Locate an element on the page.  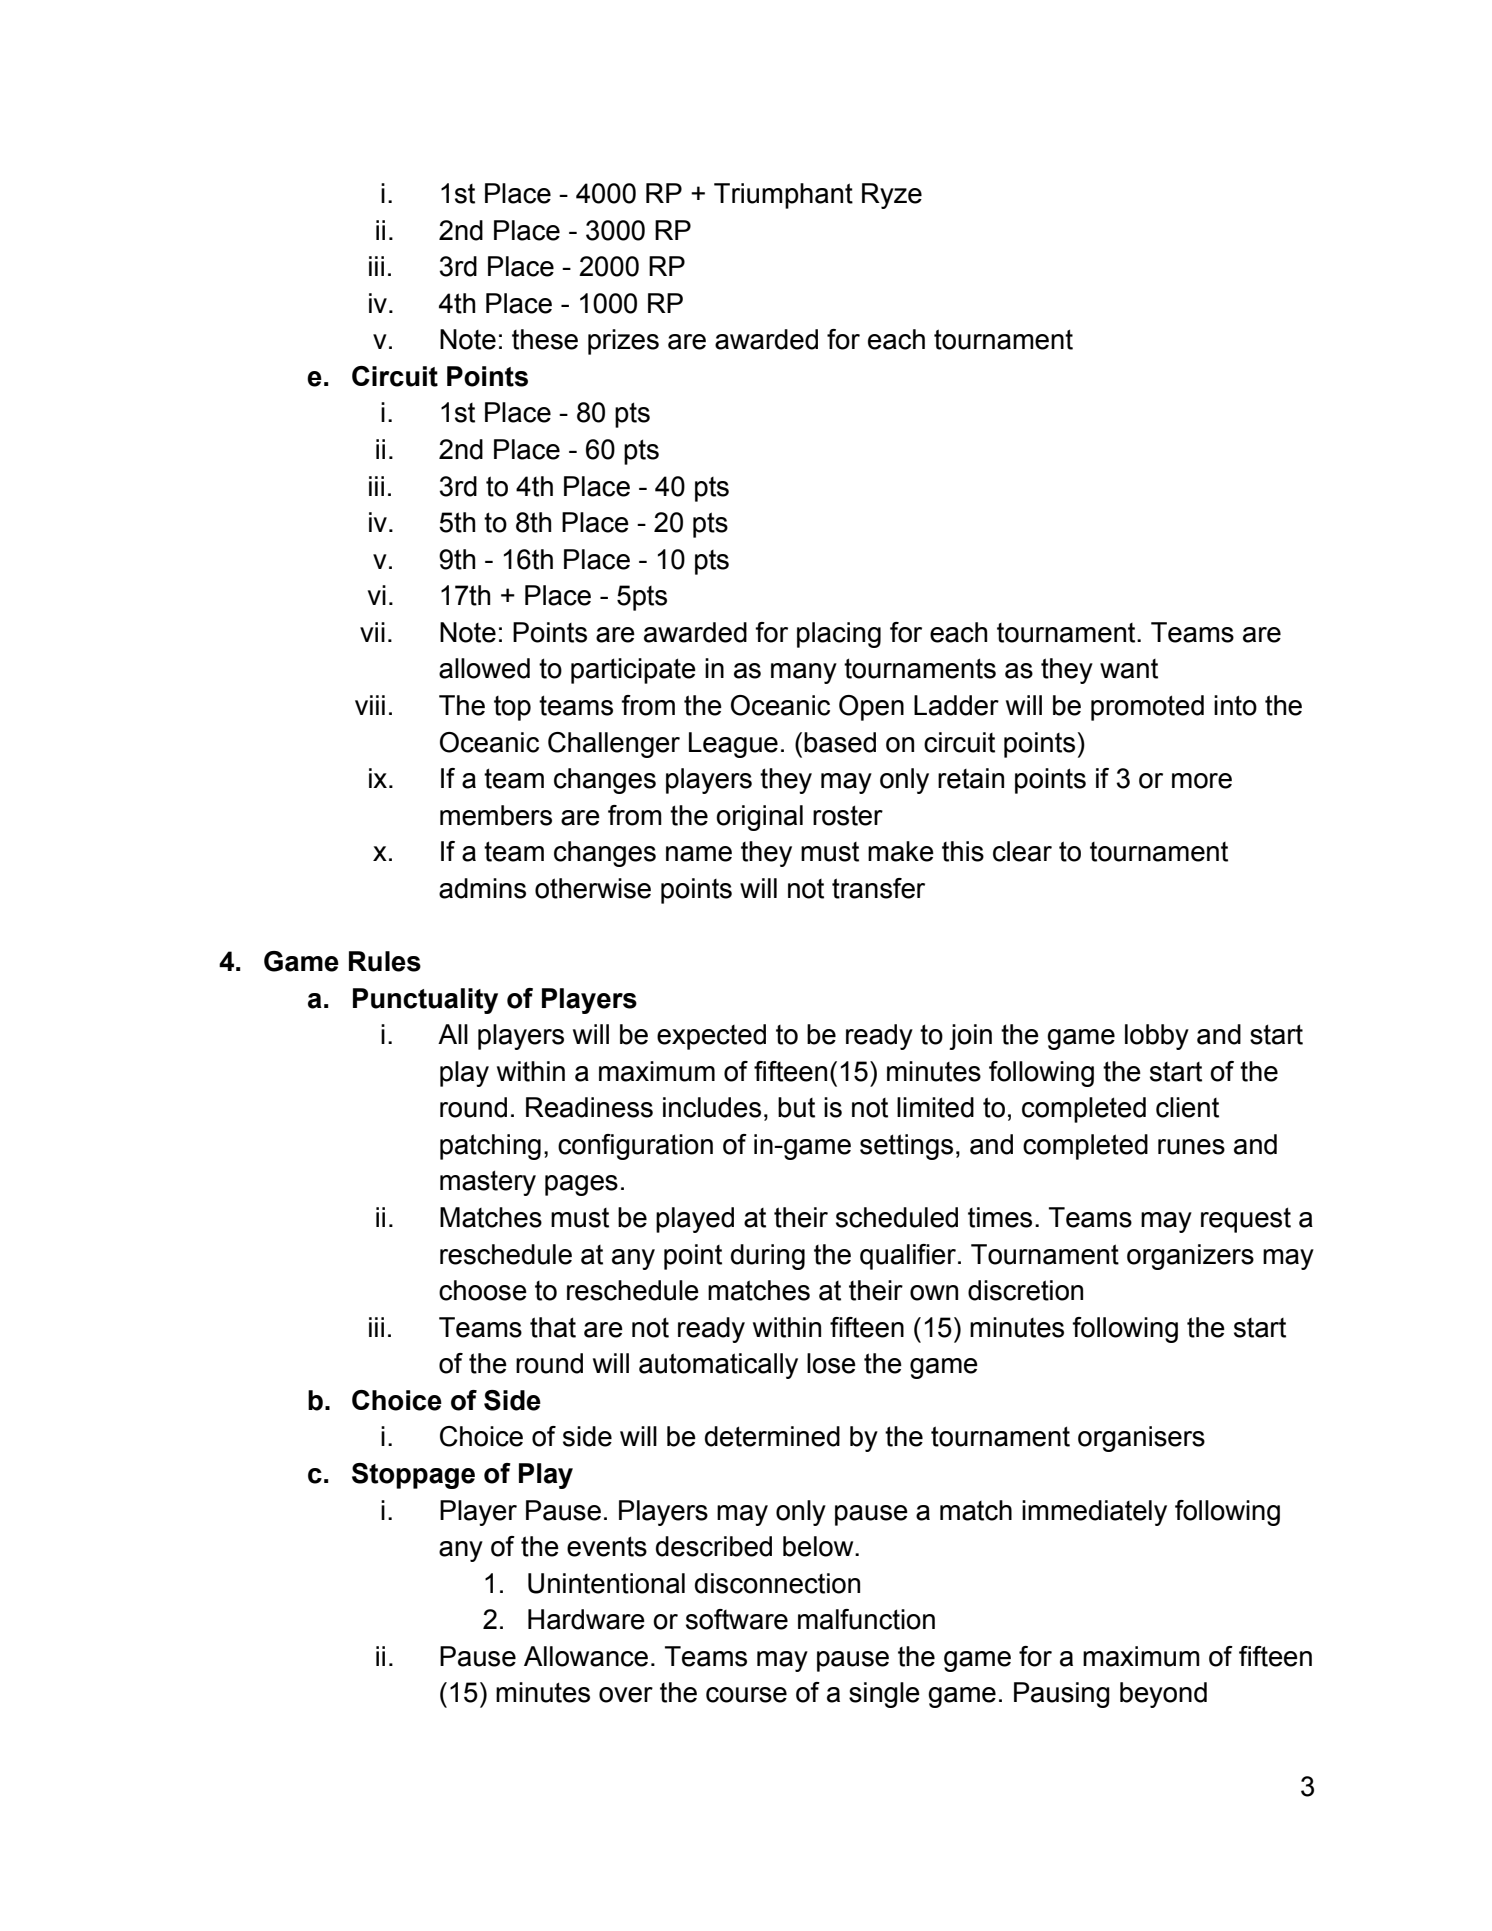
lobby is located at coordinates (1157, 1037).
